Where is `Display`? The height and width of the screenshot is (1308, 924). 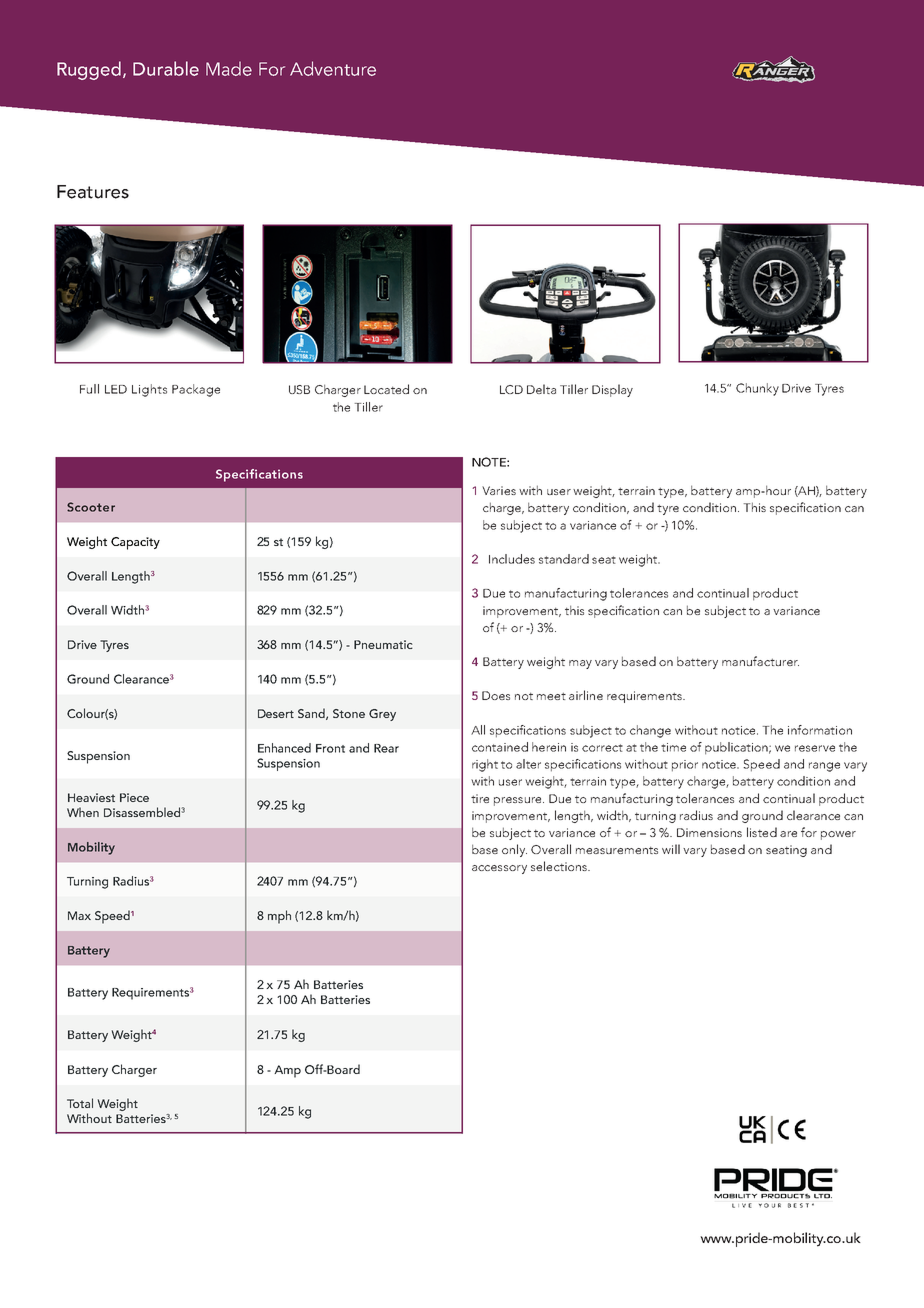 Display is located at coordinates (612, 390).
